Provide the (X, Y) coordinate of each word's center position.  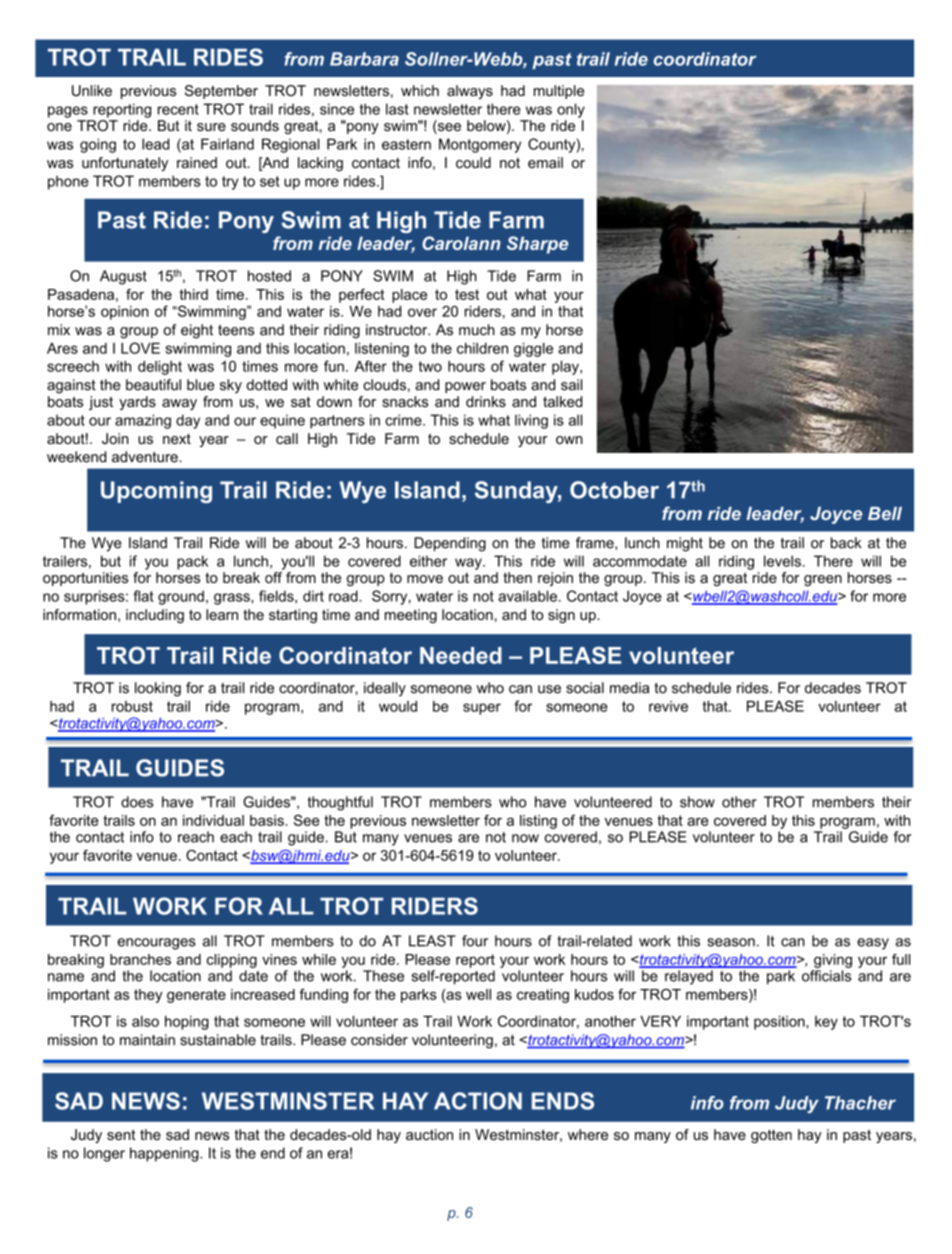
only (571, 110)
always (470, 92)
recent (178, 109)
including (155, 616)
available (527, 596)
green (823, 580)
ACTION (478, 1101)
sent (121, 1134)
